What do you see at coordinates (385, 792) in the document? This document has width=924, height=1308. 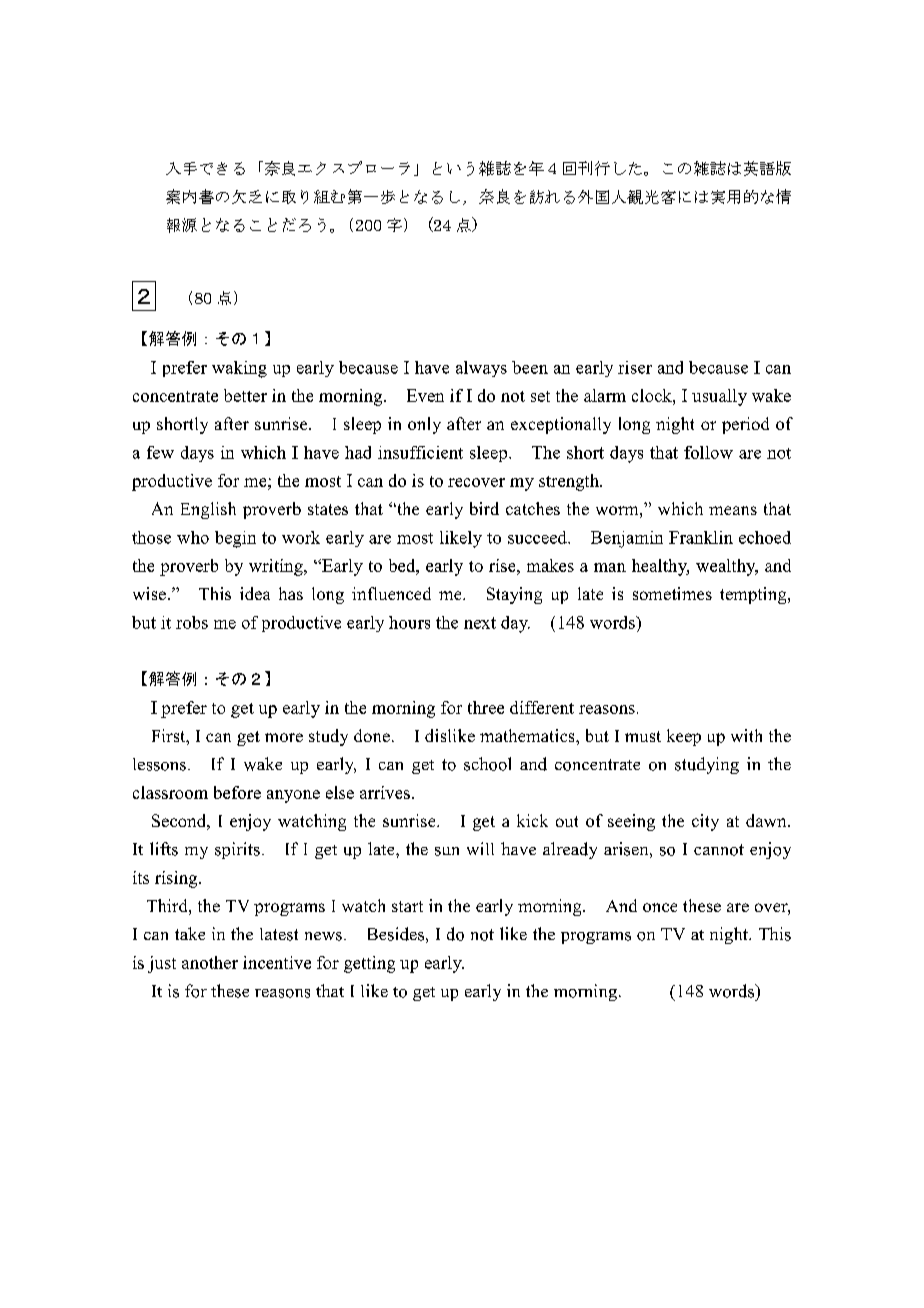 I see `arrives` at bounding box center [385, 792].
